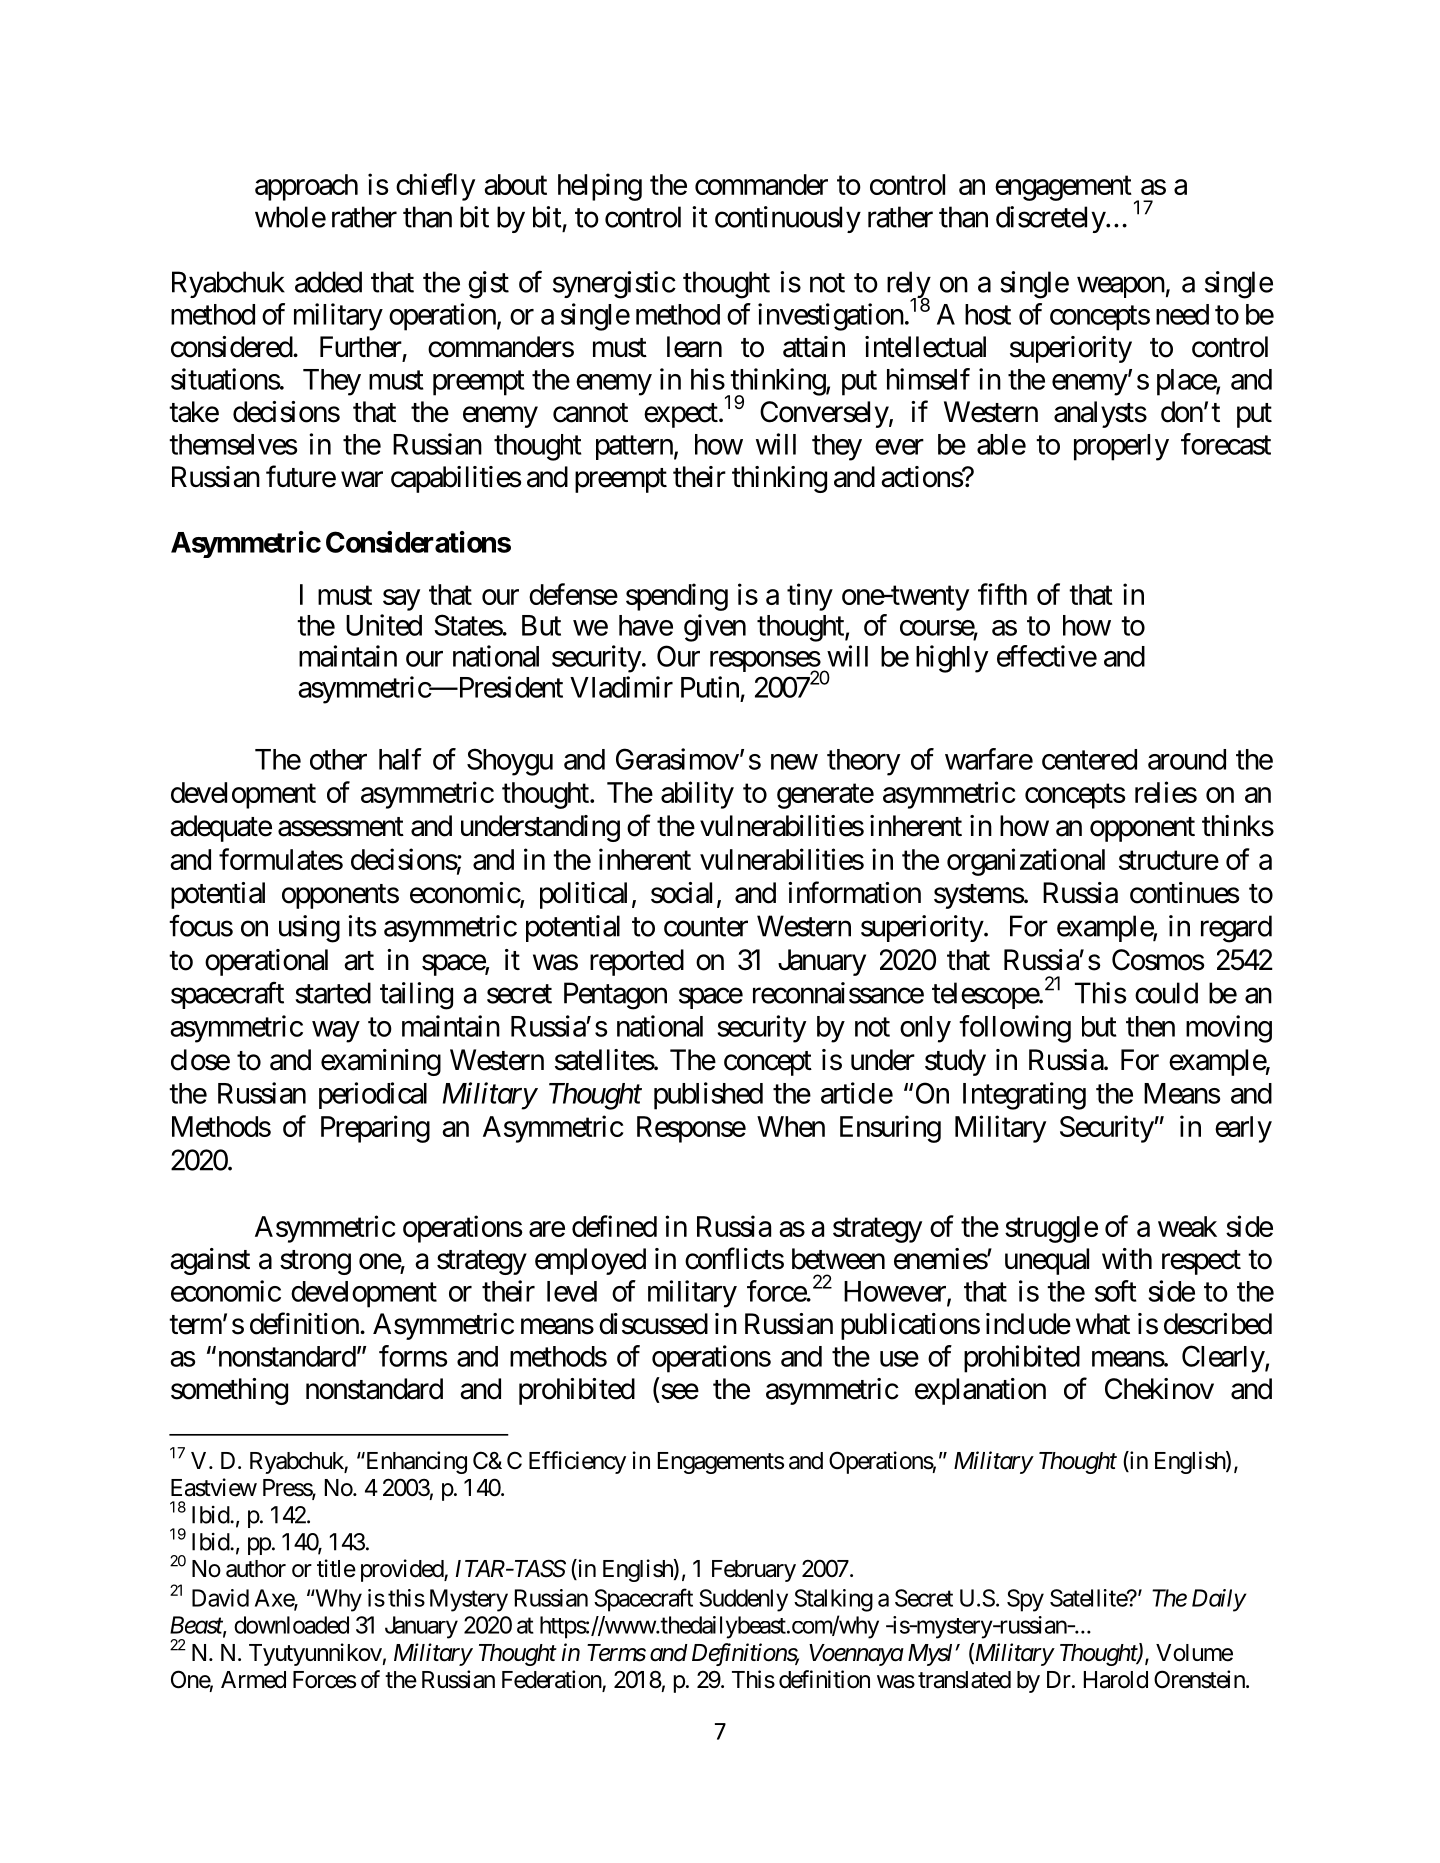 The image size is (1440, 1863). Describe the element at coordinates (743, 1600) in the page. I see `Suddenly` at that location.
